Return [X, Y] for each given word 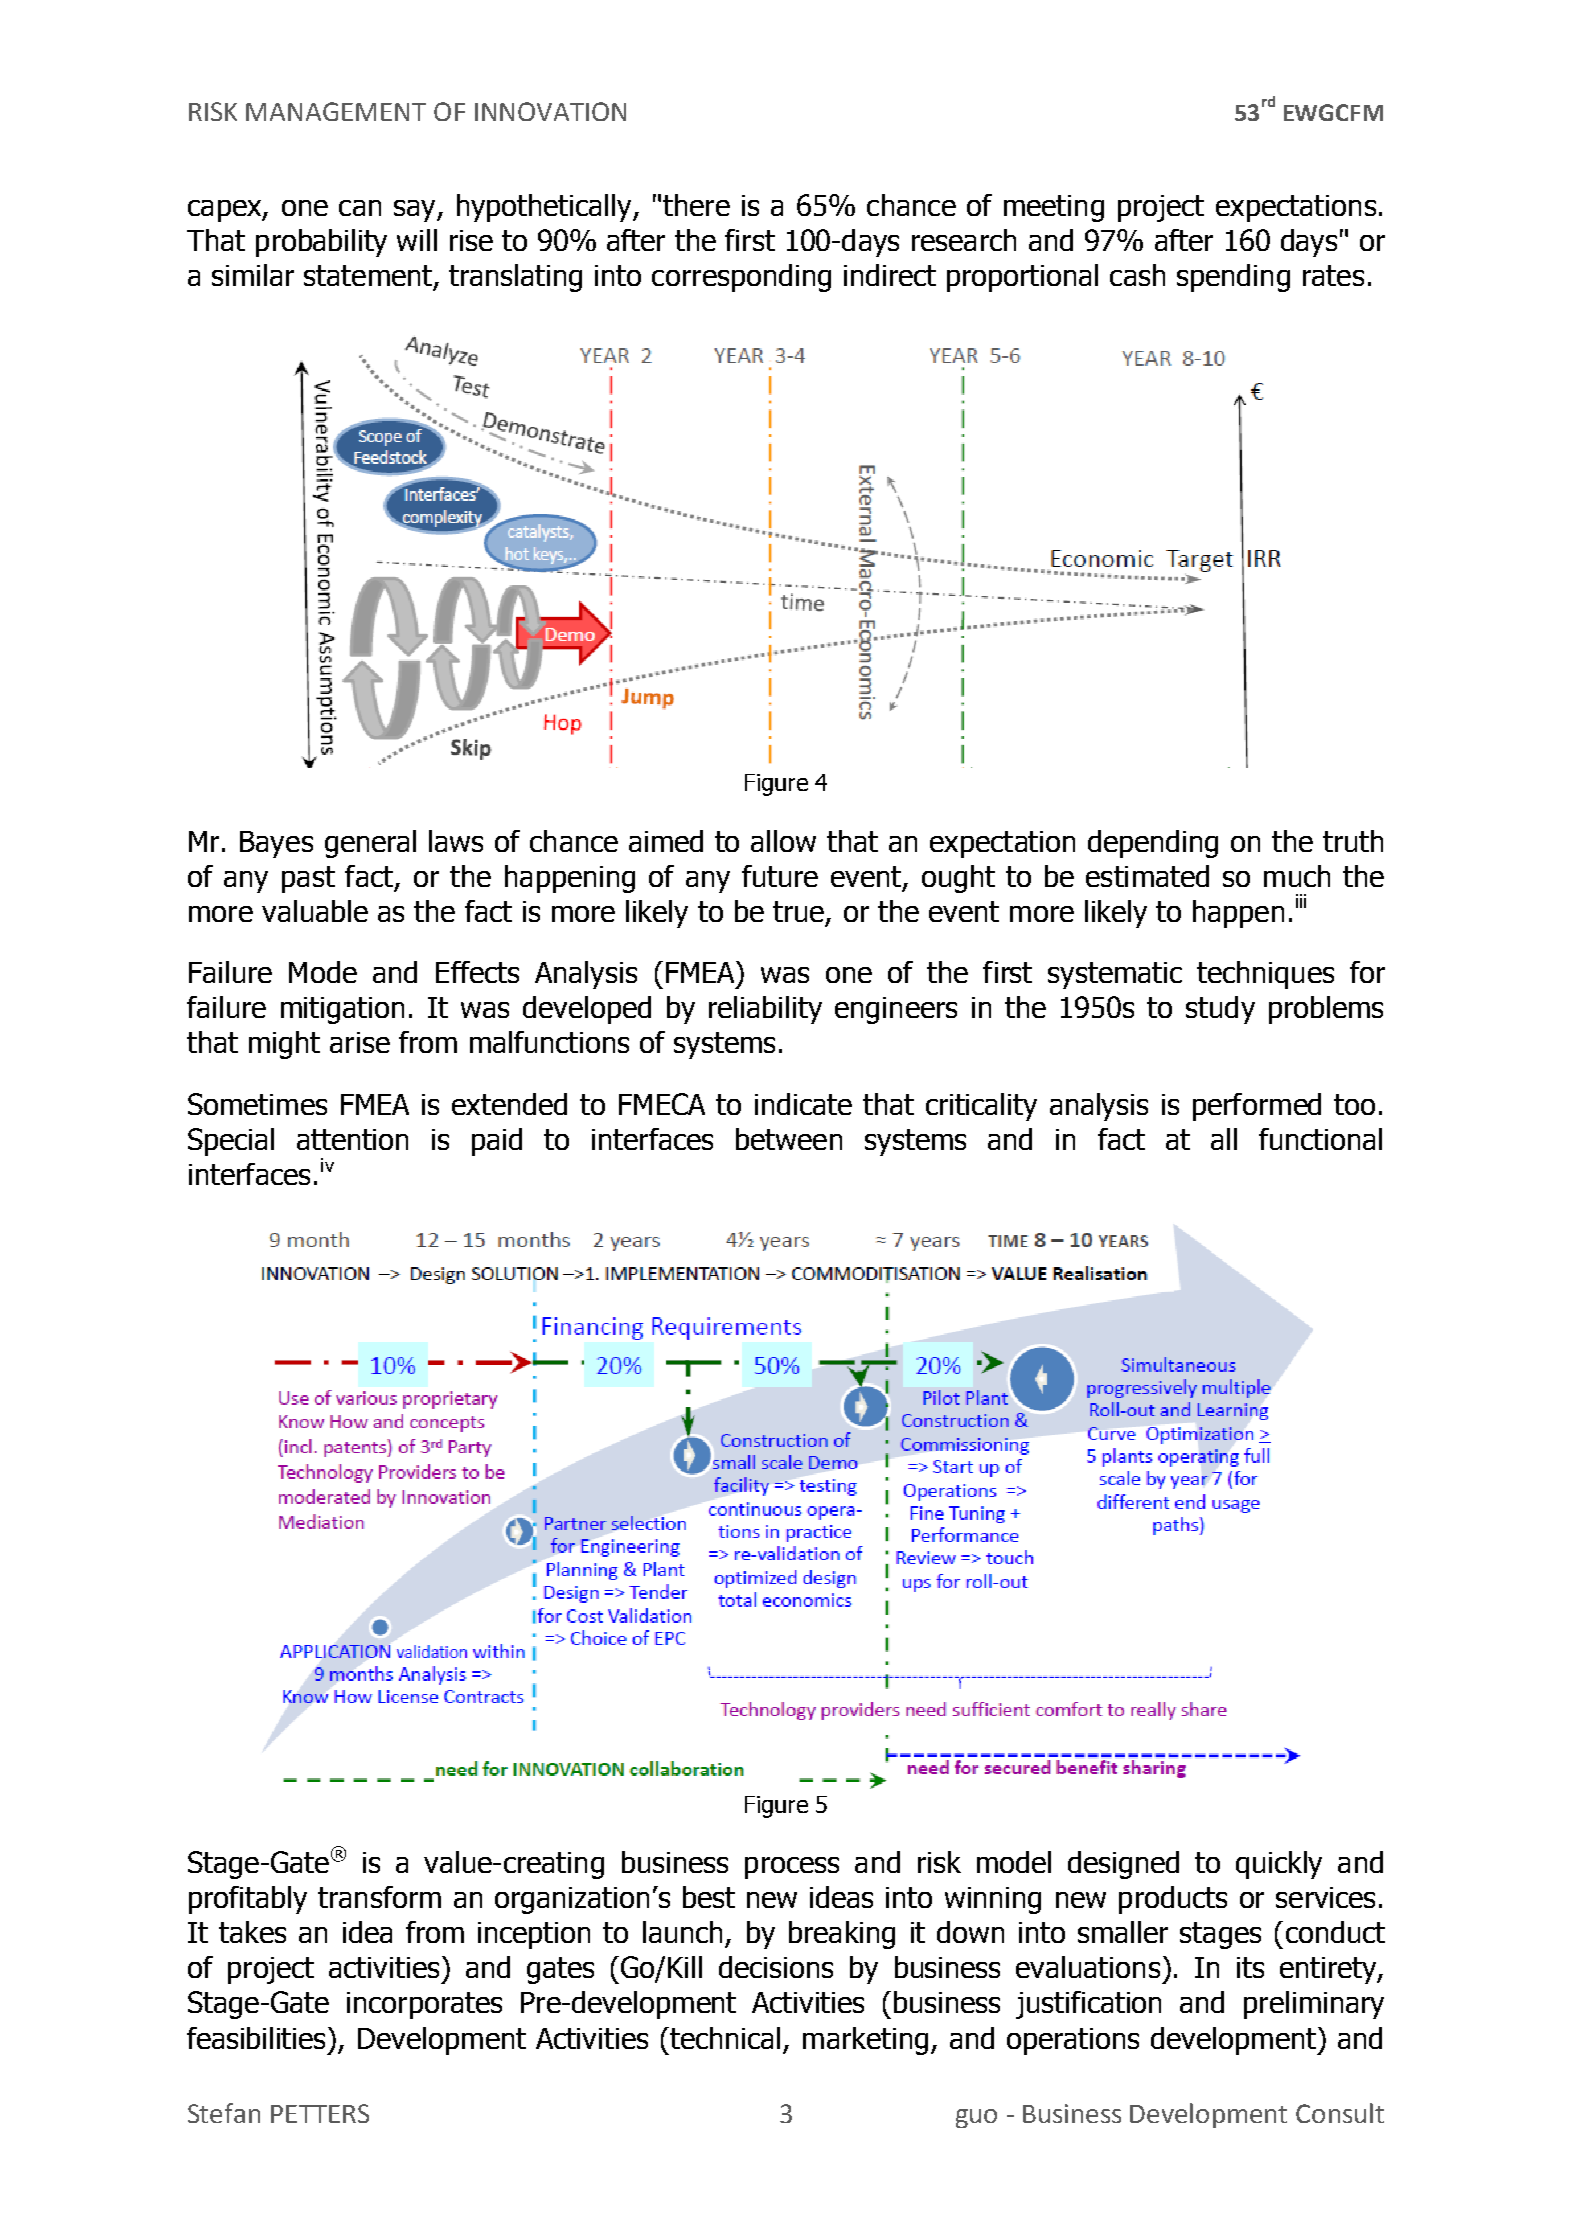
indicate [803, 1104]
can [360, 208]
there [696, 205]
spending [1233, 278]
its [1250, 1967]
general [370, 844]
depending [1153, 844]
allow [783, 841]
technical [724, 2038]
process [792, 1868]
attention [352, 1139]
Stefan [224, 2113]
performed [1257, 1107]
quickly [1279, 1865]
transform [379, 1897]
